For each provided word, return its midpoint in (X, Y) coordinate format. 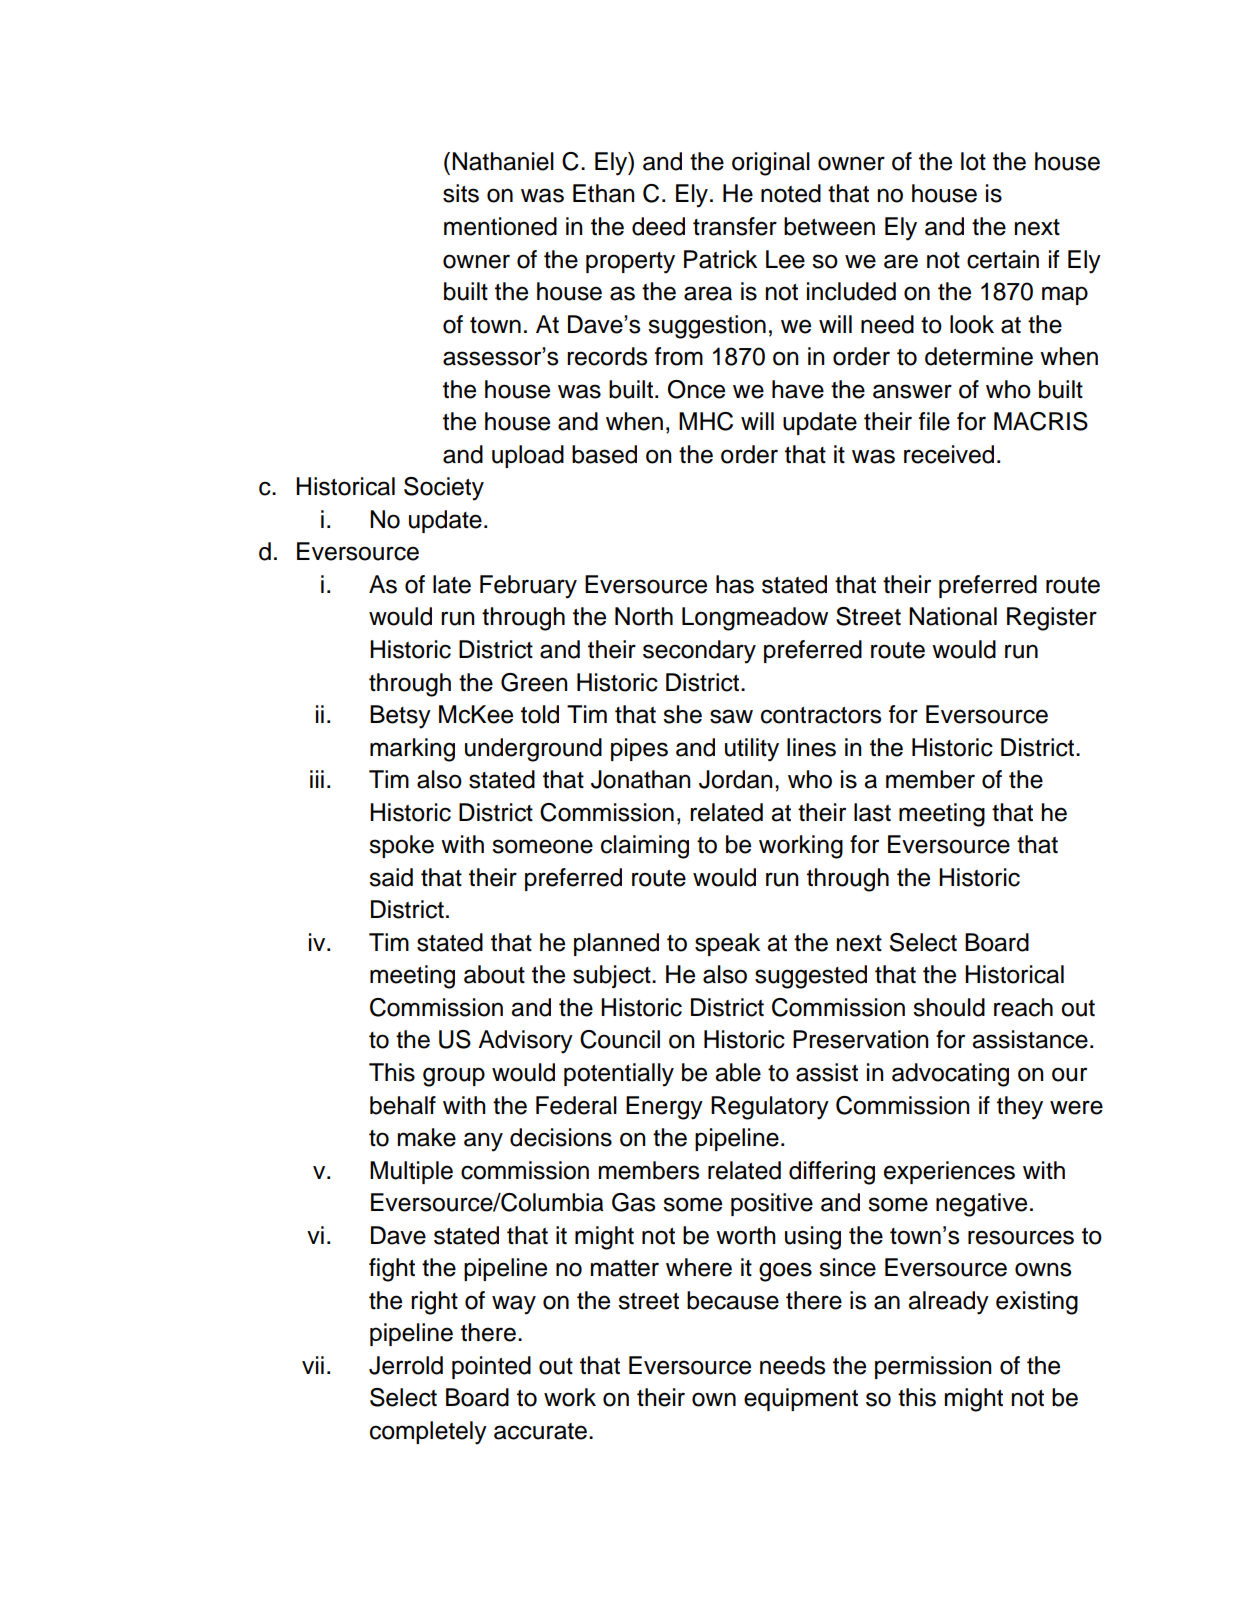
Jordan (736, 779)
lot (973, 161)
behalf (403, 1105)
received (949, 454)
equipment (801, 1399)
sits (461, 193)
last (872, 812)
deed (658, 226)
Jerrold (406, 1365)
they (1020, 1108)
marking (412, 750)
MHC (706, 421)
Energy (664, 1108)
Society (444, 489)
